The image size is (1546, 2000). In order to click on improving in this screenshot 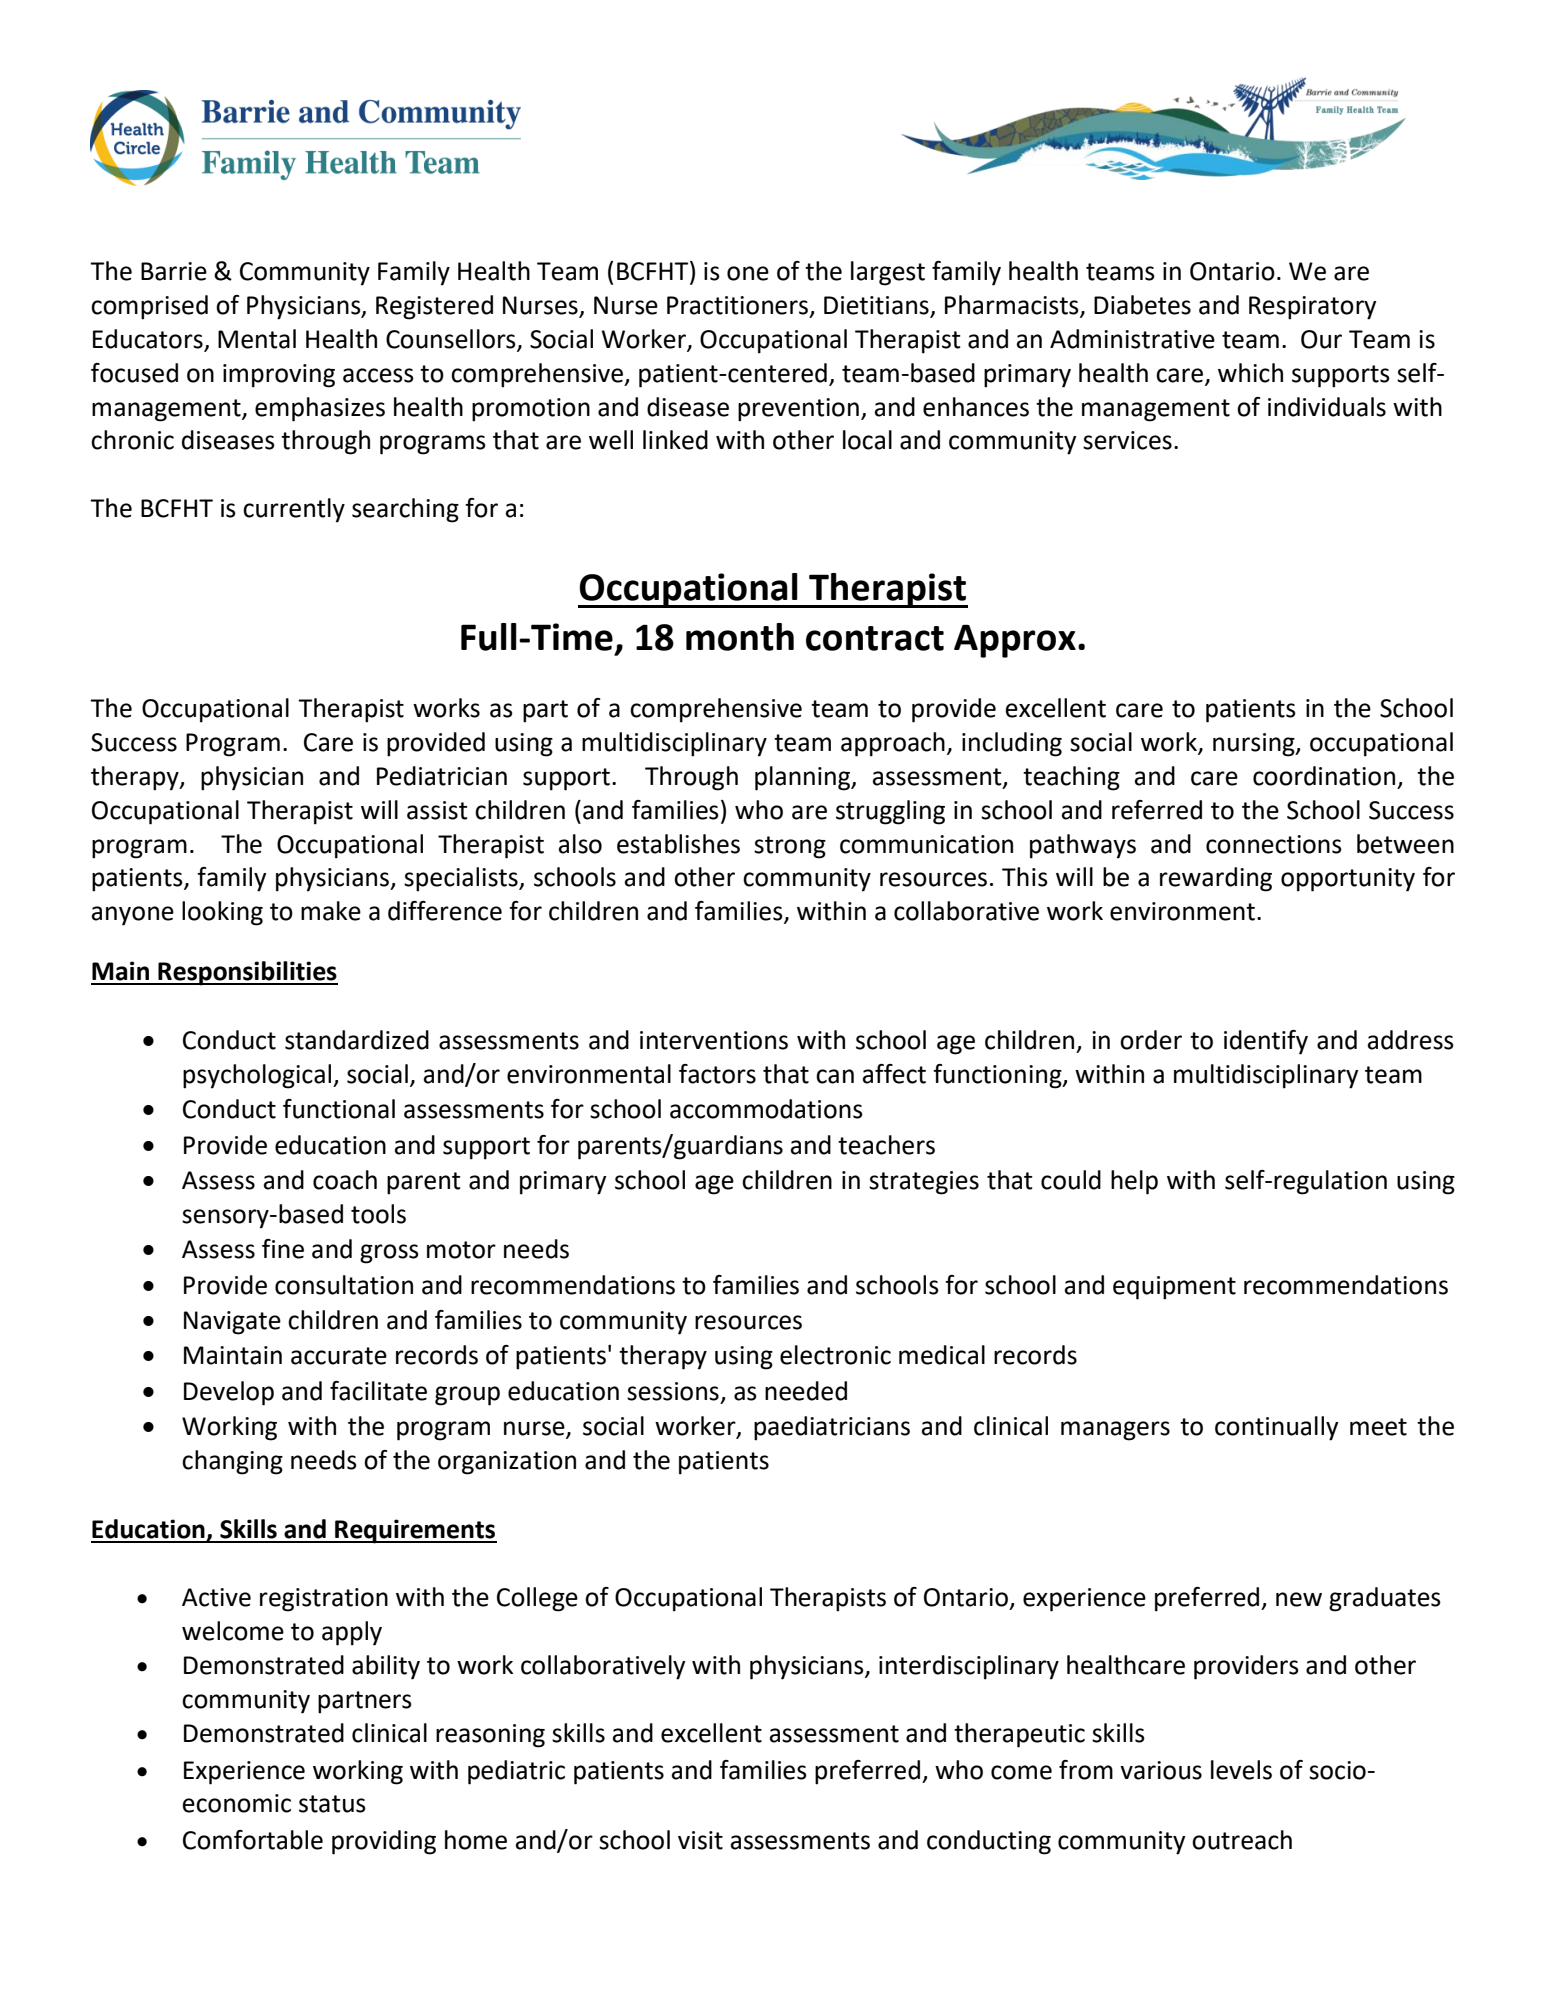, I will do `click(279, 376)`.
